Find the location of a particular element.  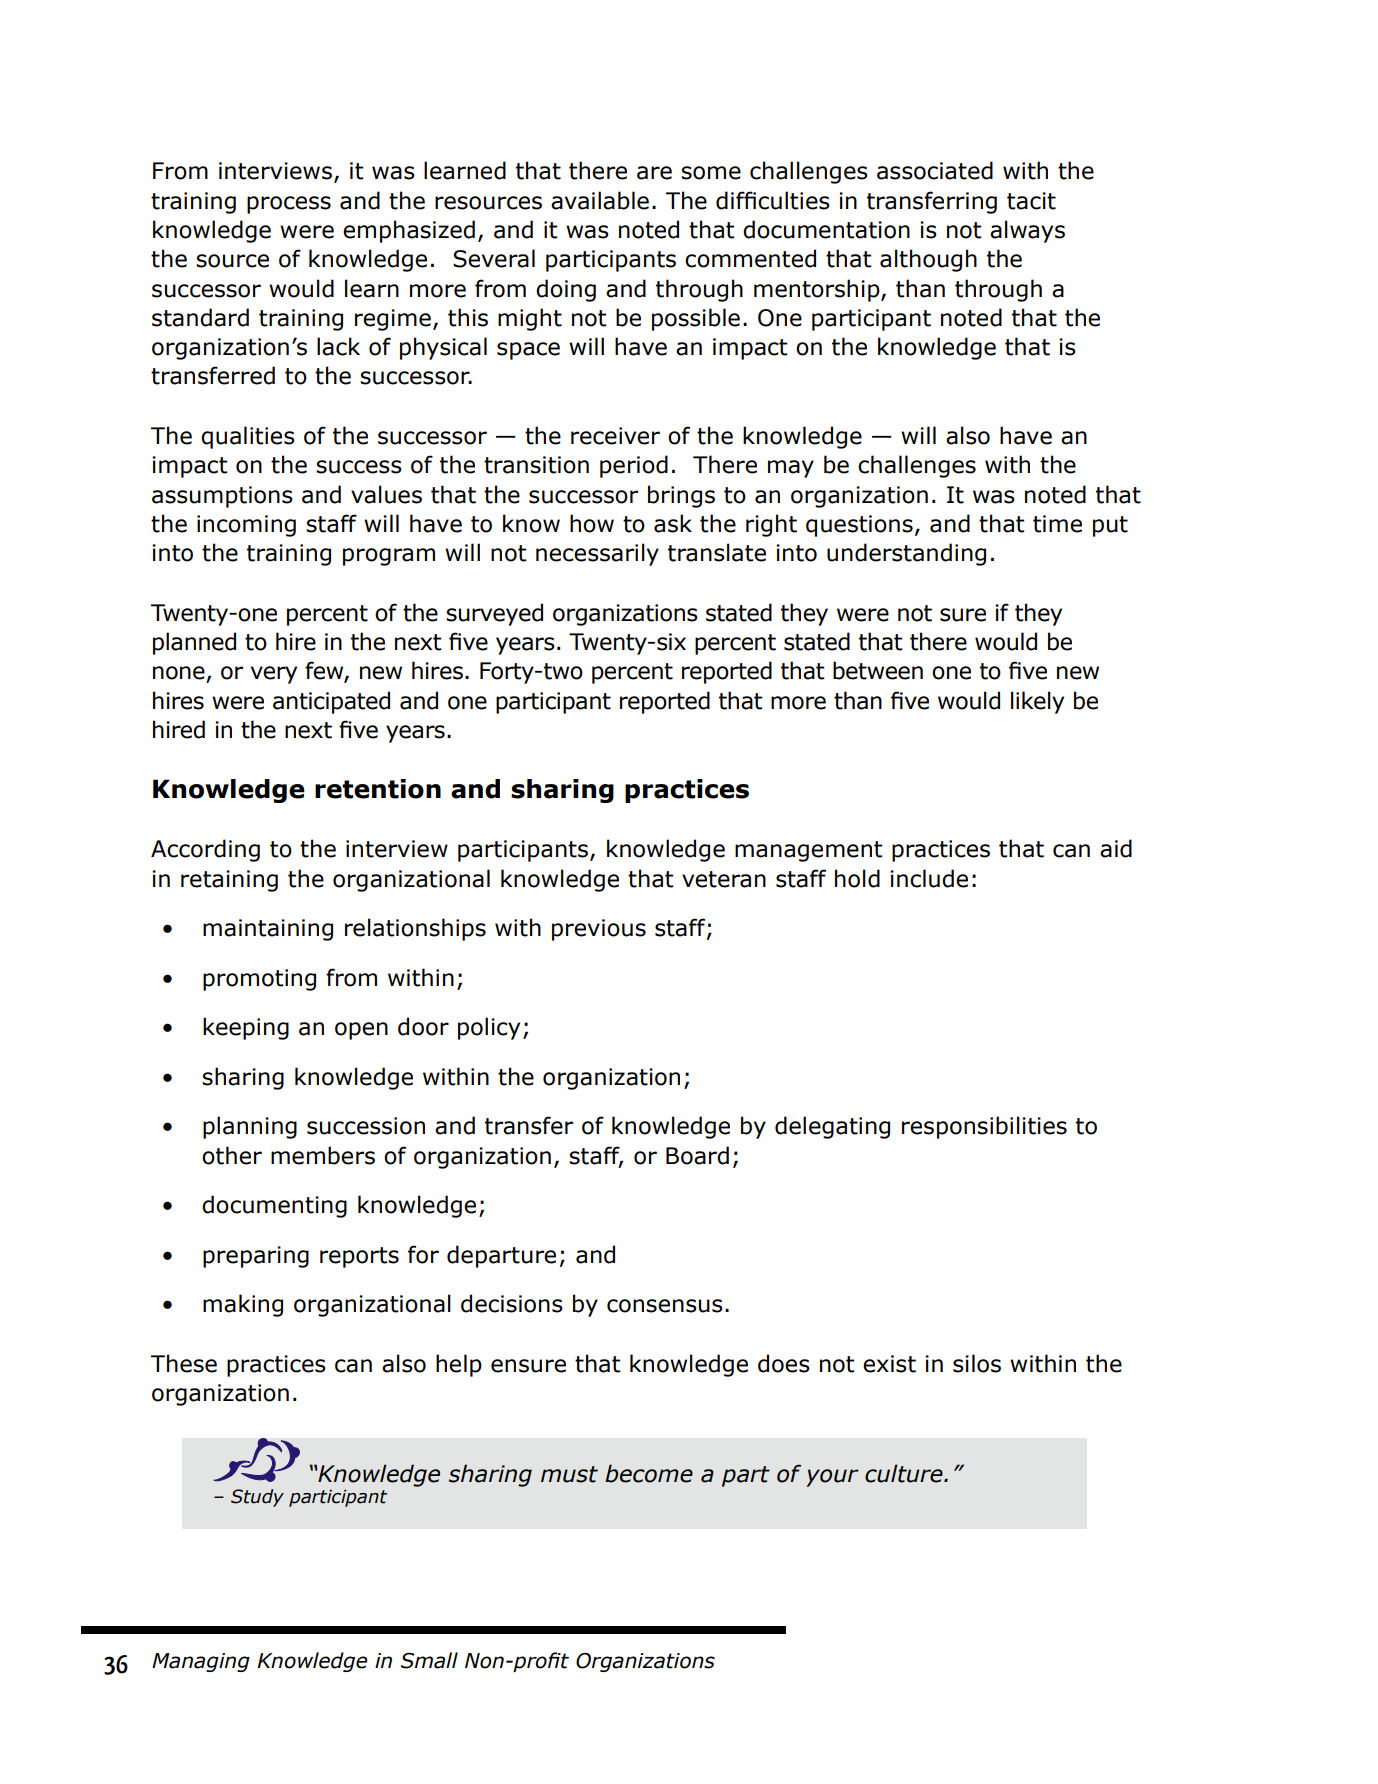

Managing is located at coordinates (201, 1662).
